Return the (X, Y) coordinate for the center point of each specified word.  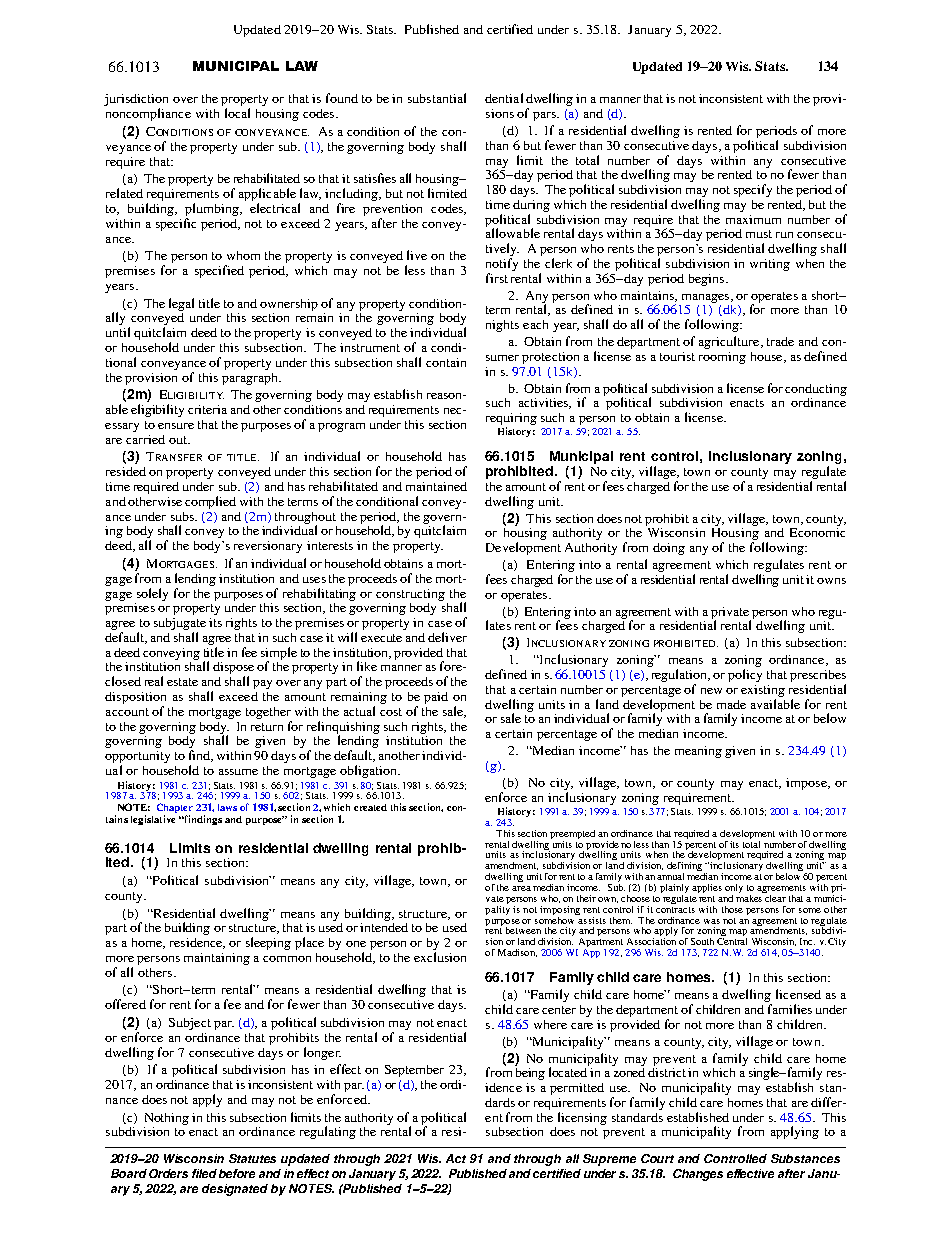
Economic (817, 531)
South (702, 941)
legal (181, 304)
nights (502, 326)
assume (238, 772)
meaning (698, 752)
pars (545, 116)
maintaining (217, 959)
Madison (517, 953)
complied (210, 502)
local (237, 113)
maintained (436, 486)
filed (204, 1173)
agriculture (730, 342)
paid (436, 698)
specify (753, 190)
